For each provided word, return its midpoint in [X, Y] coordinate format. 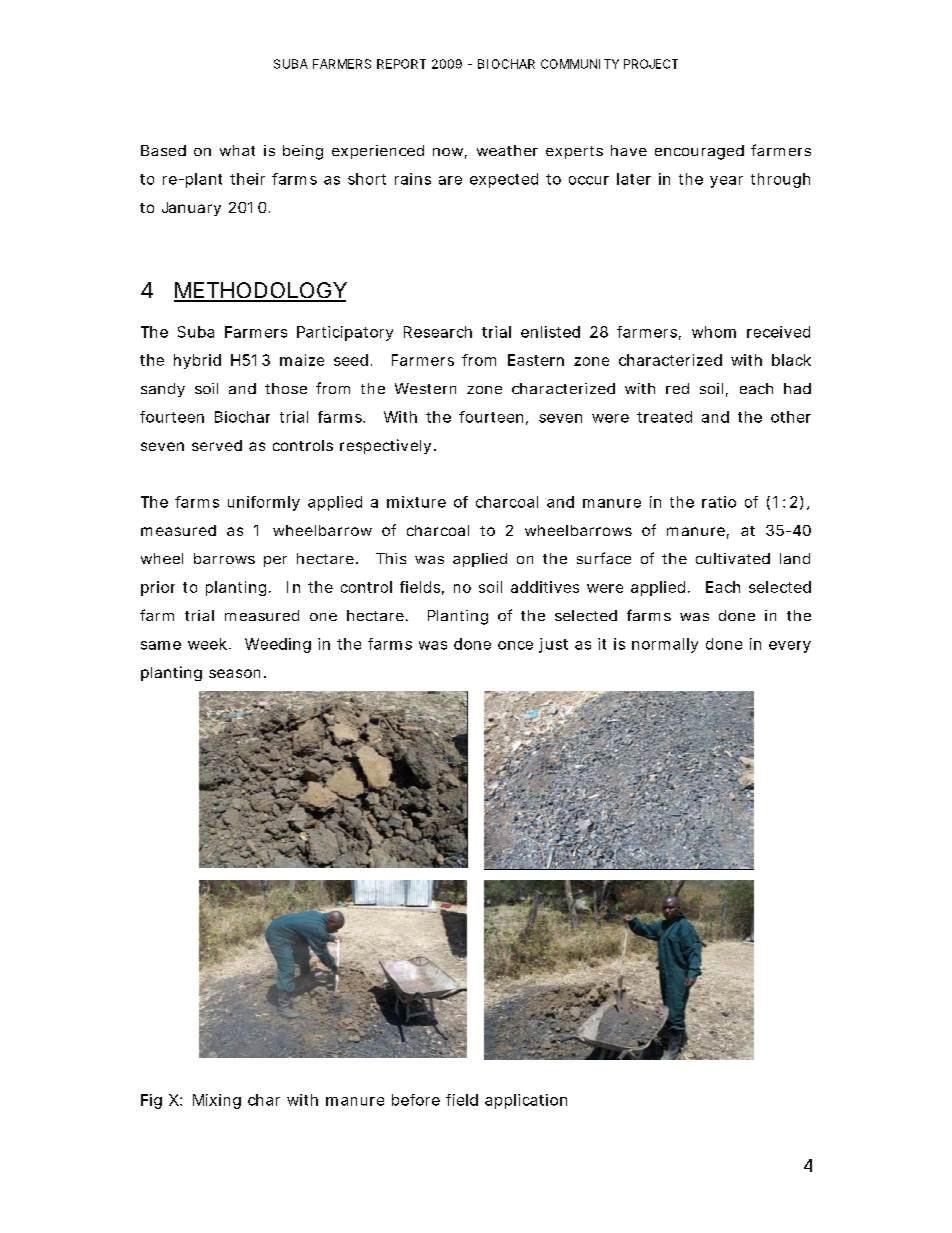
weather [507, 150]
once [515, 645]
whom [714, 332]
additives [545, 587]
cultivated [733, 558]
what [237, 150]
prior [158, 588]
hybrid [197, 361]
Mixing [217, 1101]
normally [665, 645]
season [234, 673]
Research [438, 332]
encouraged [699, 152]
